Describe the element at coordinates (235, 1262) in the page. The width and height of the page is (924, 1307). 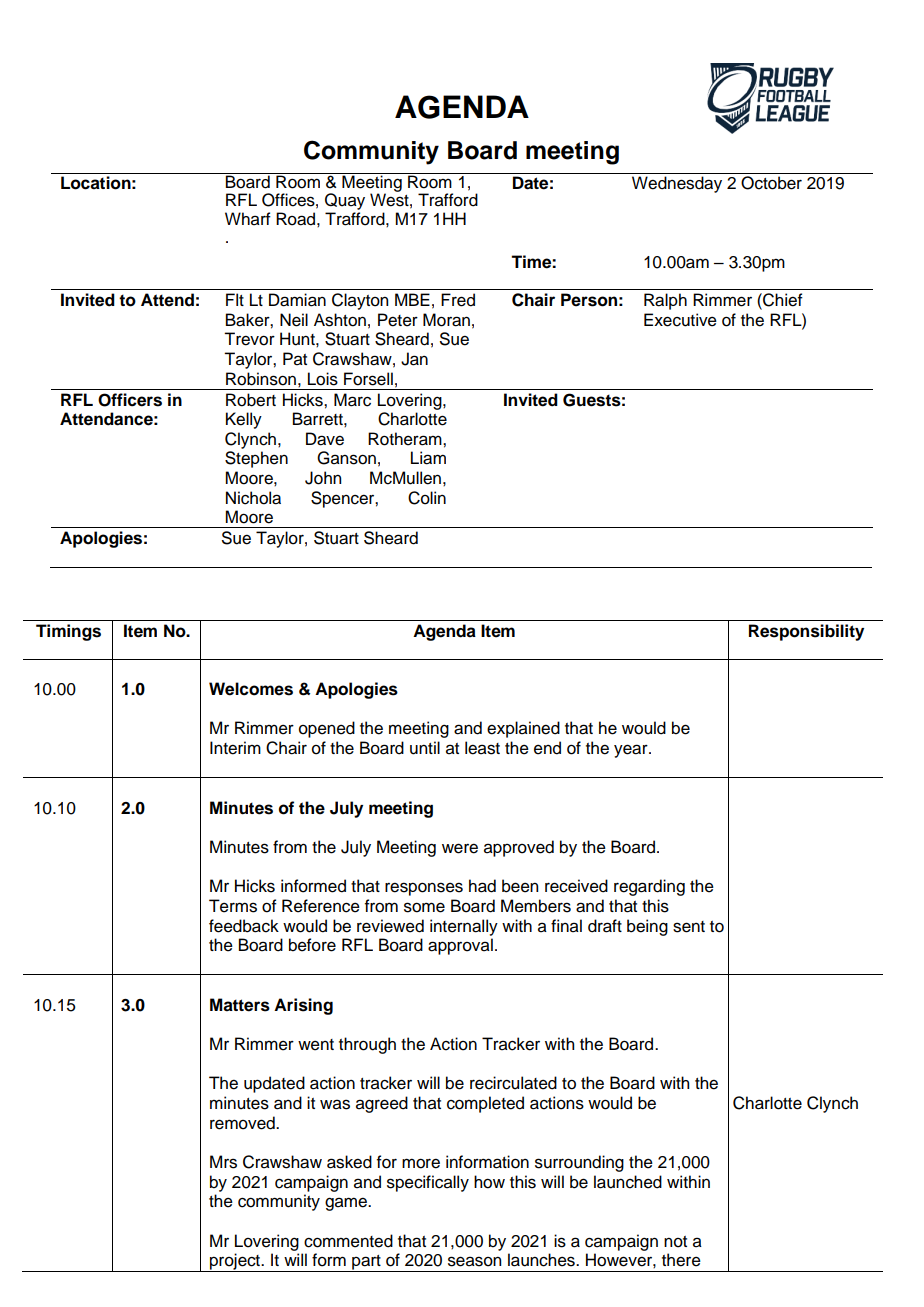
I see `project` at that location.
